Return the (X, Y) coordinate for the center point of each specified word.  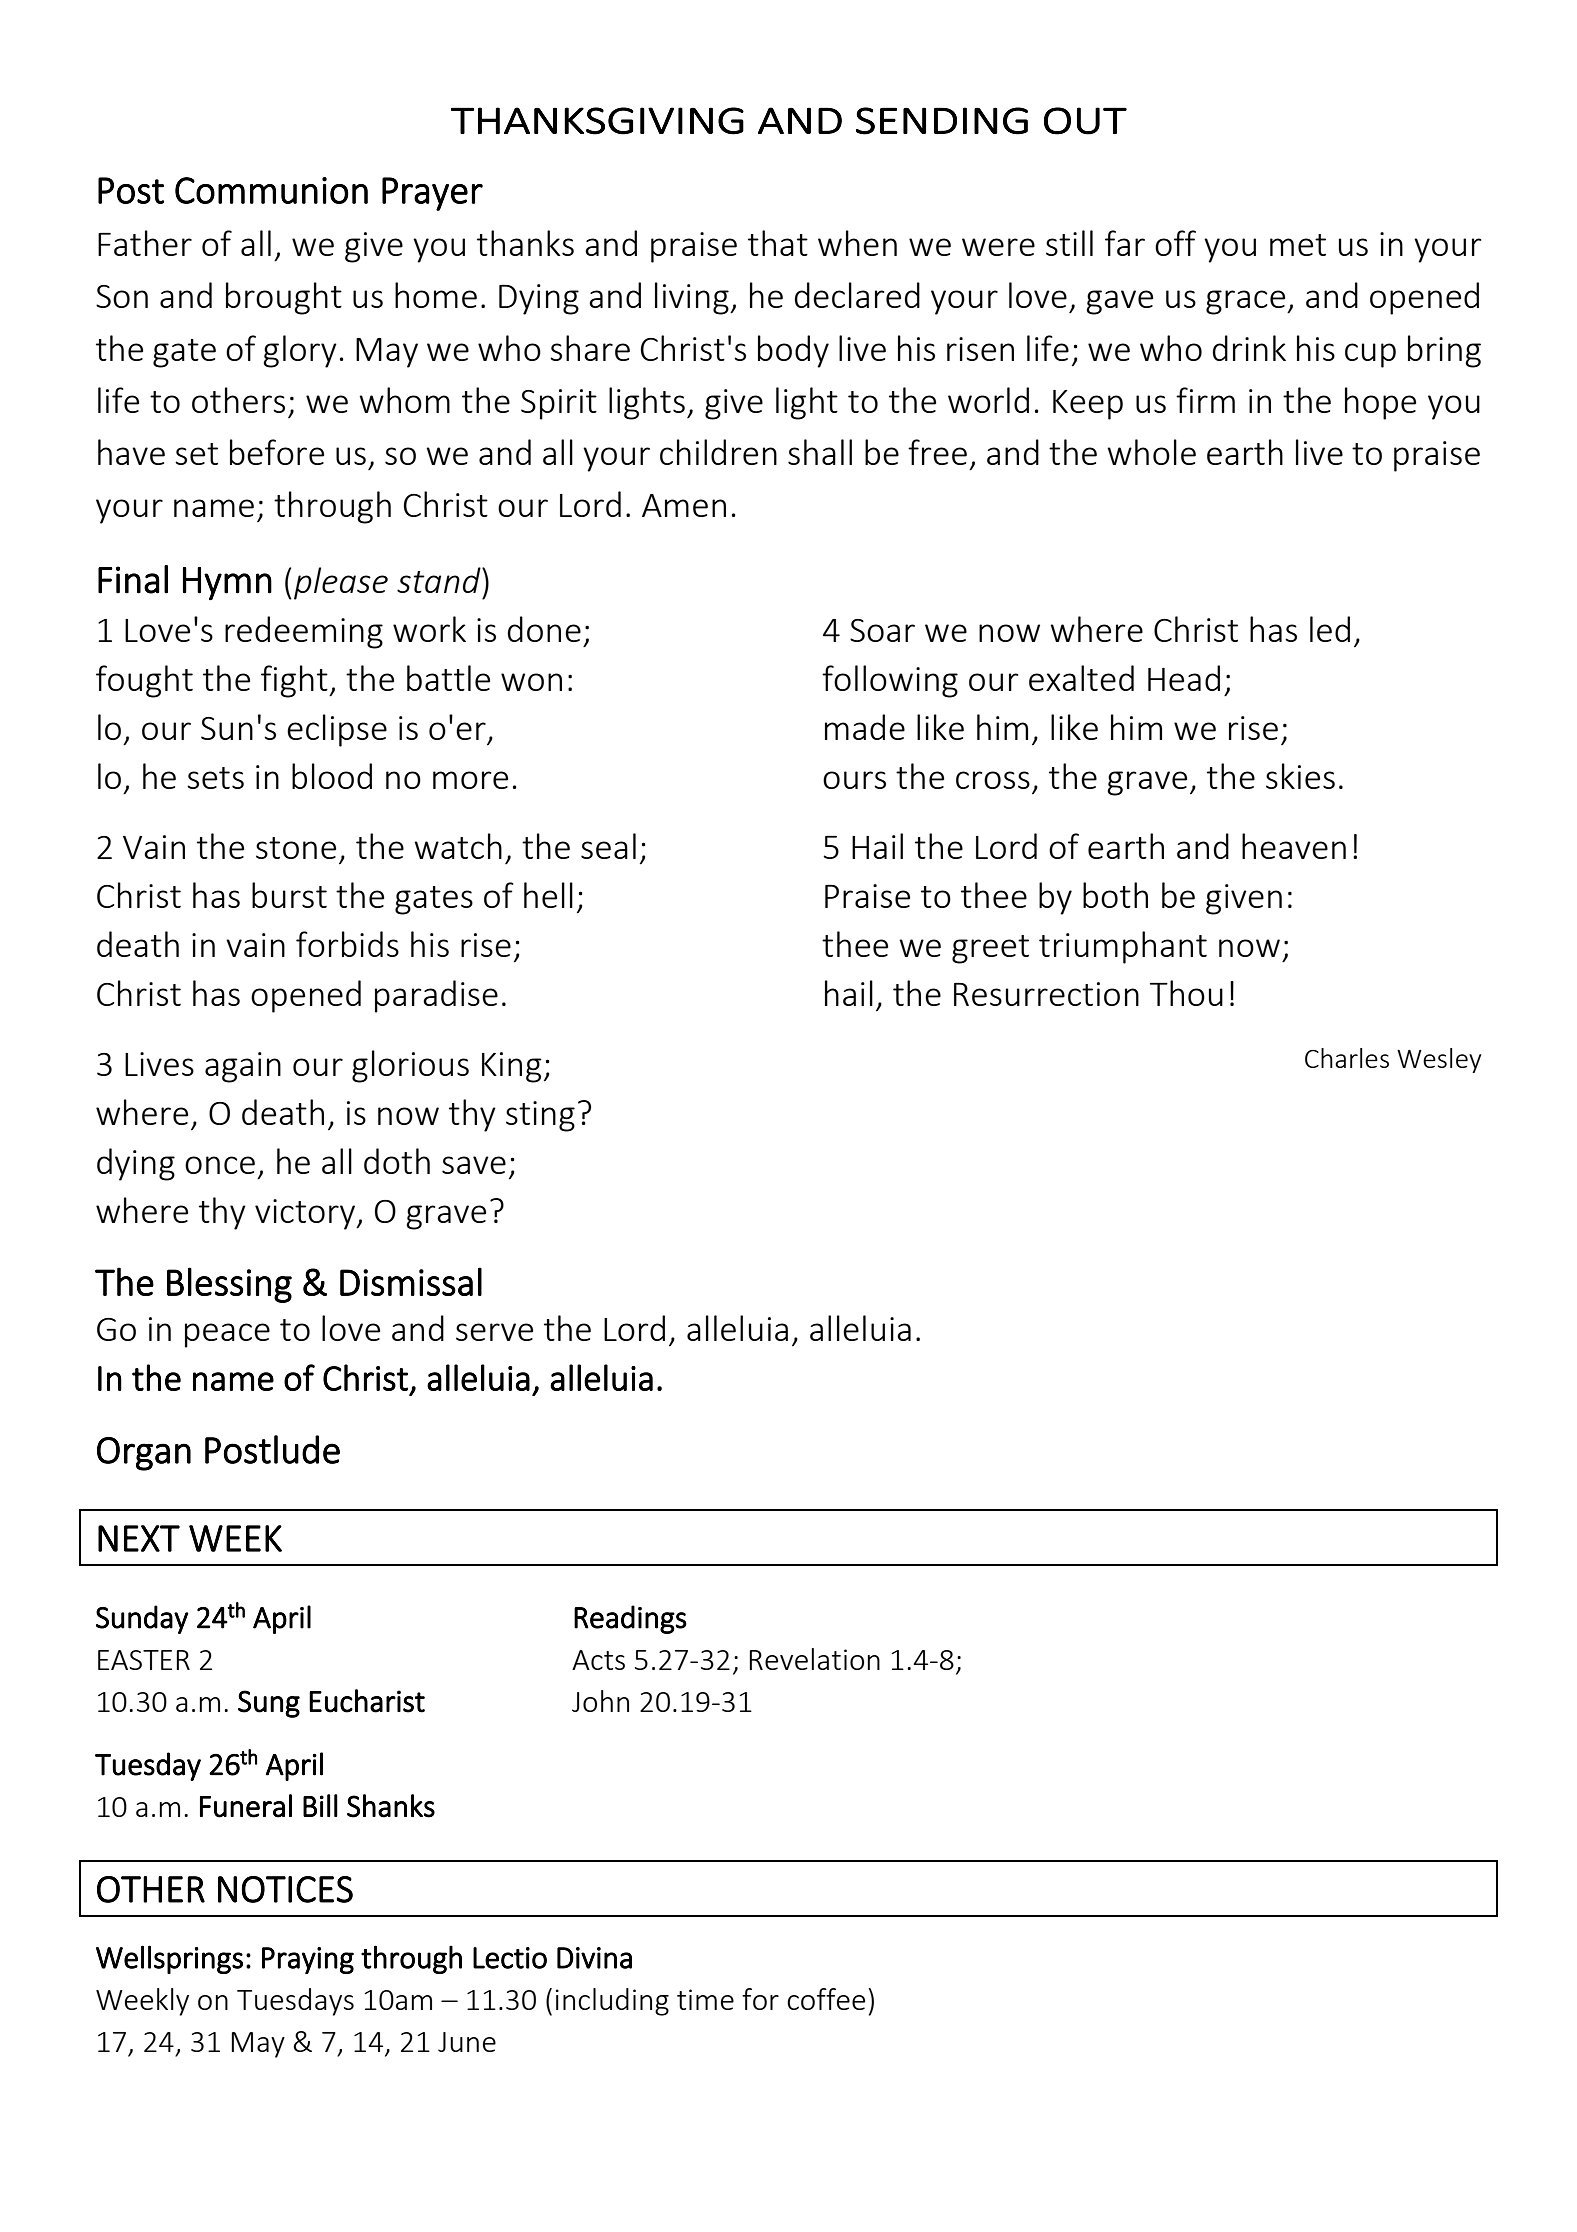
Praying (308, 1960)
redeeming (304, 632)
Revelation (815, 1659)
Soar (882, 630)
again (243, 1067)
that (778, 243)
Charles (1347, 1058)
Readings (630, 1619)
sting (540, 1116)
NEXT (139, 1538)
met (1298, 245)
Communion (271, 190)
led (1330, 629)
